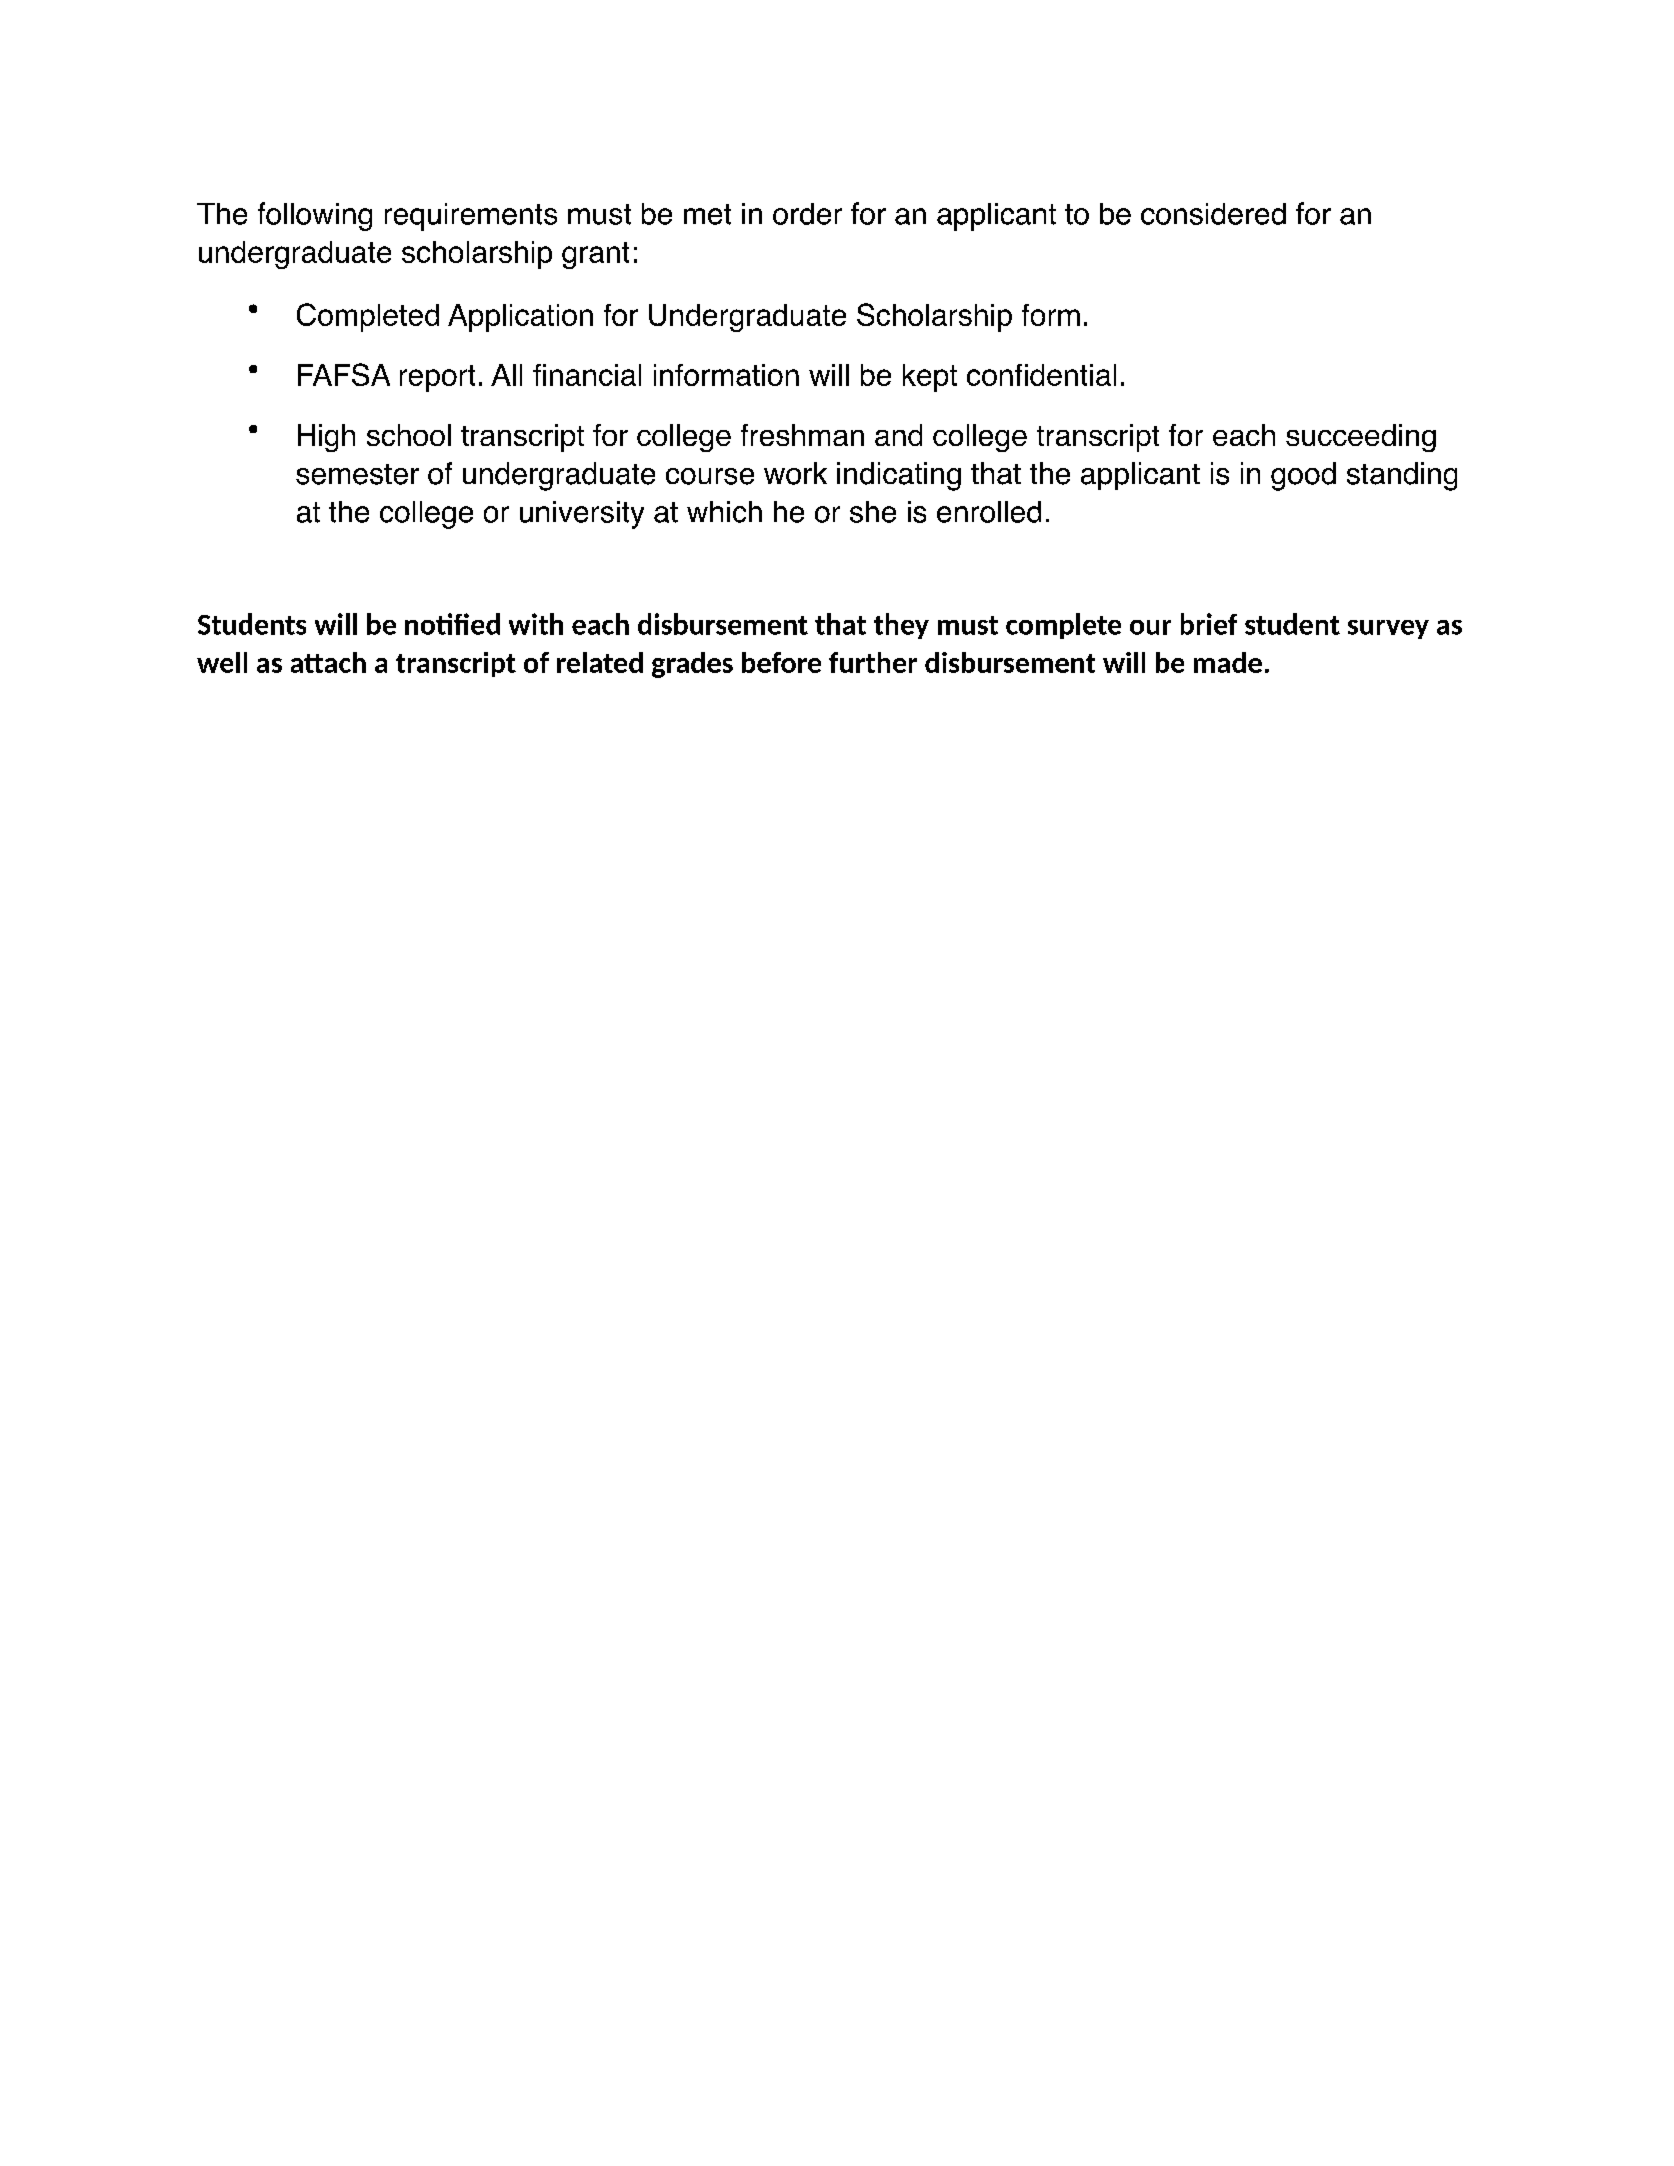 The height and width of the screenshot is (2166, 1674). What do you see at coordinates (781, 662) in the screenshot?
I see `before` at bounding box center [781, 662].
